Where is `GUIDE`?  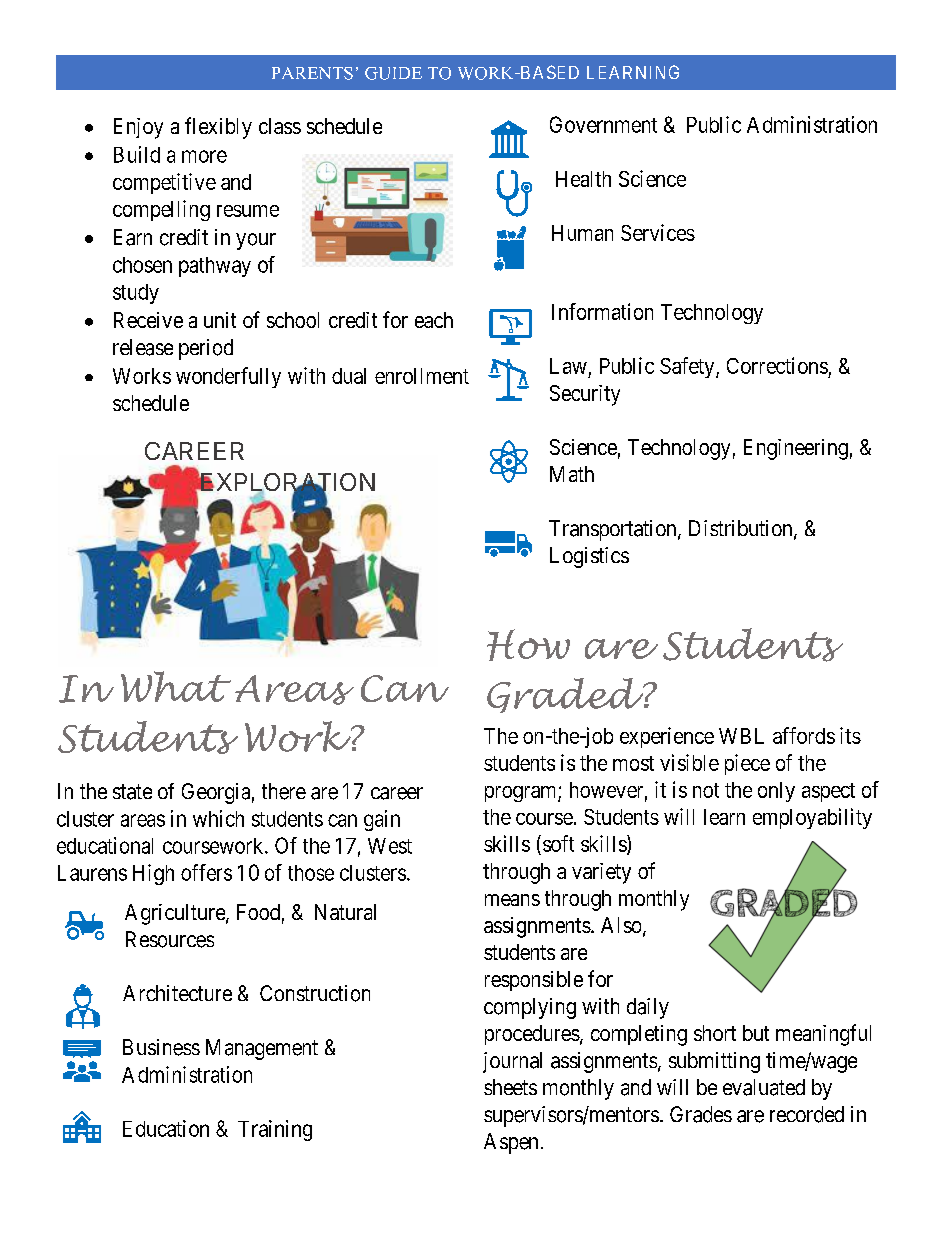
GUIDE is located at coordinates (393, 73).
